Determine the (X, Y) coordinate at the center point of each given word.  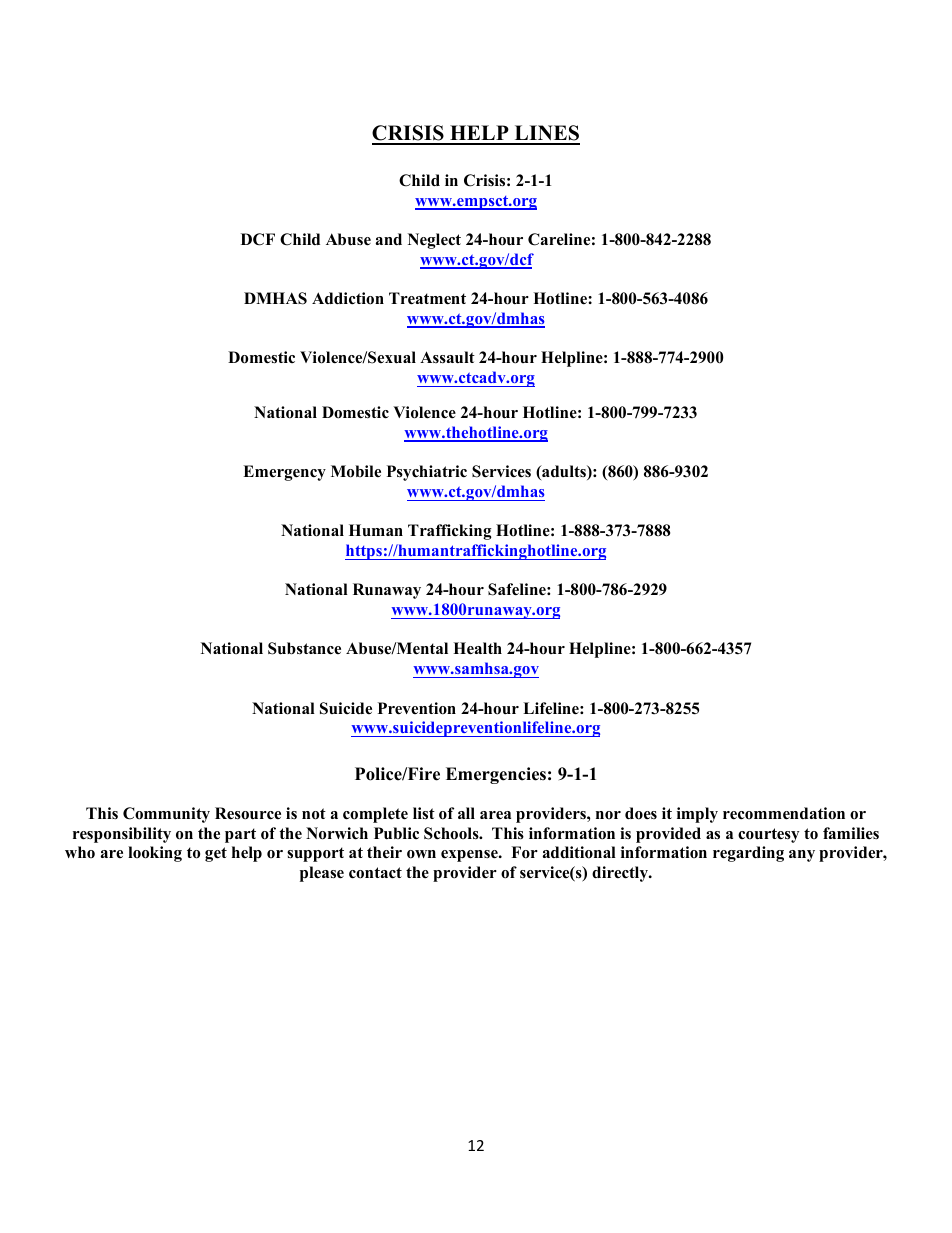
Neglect (434, 241)
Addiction (348, 298)
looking (155, 854)
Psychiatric (427, 473)
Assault (447, 357)
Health (477, 648)
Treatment (427, 298)
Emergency (284, 473)
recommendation (784, 813)
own (421, 854)
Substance (304, 648)
